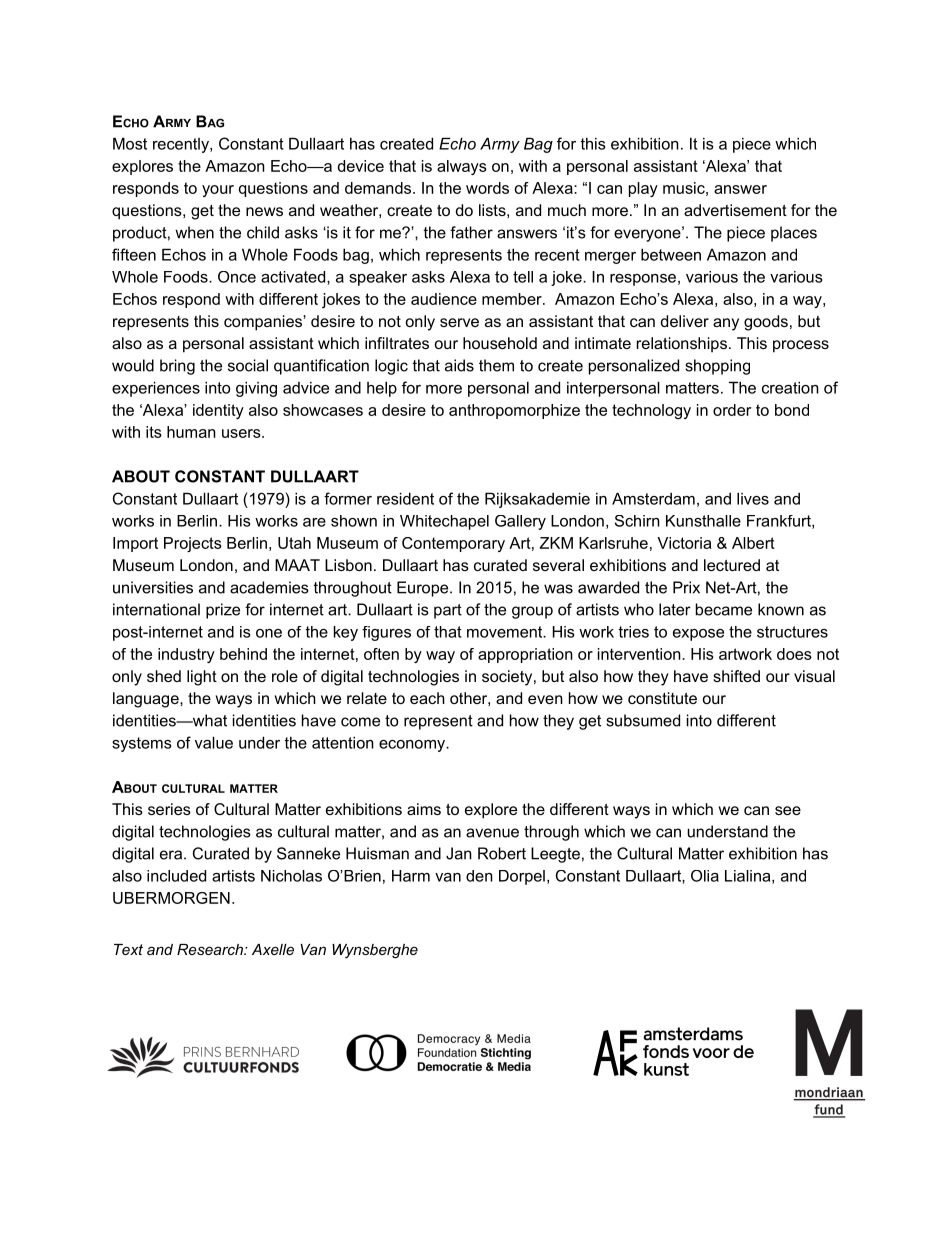  Describe the element at coordinates (735, 210) in the screenshot. I see `advertisement` at that location.
